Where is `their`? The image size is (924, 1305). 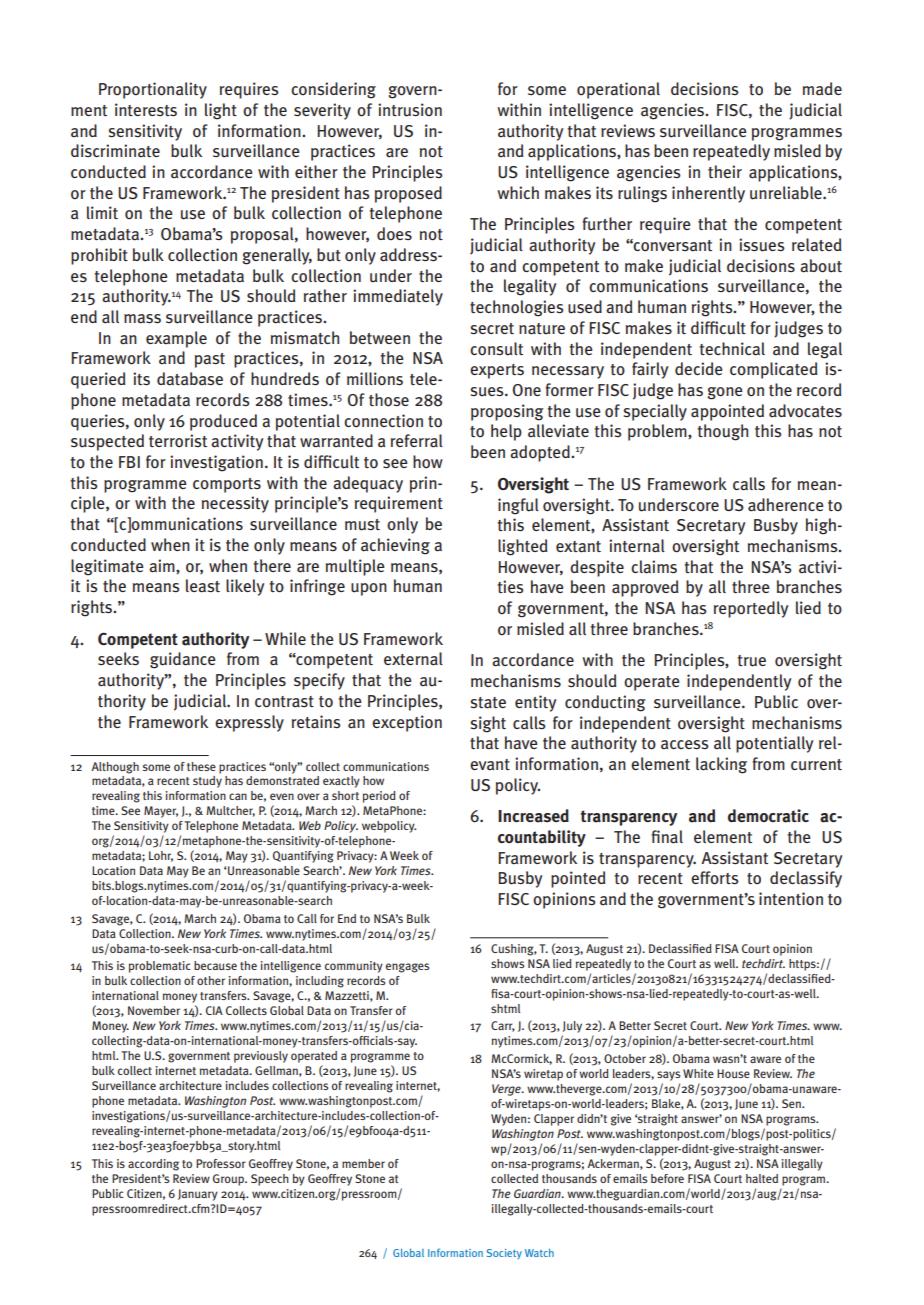
their is located at coordinates (725, 171).
